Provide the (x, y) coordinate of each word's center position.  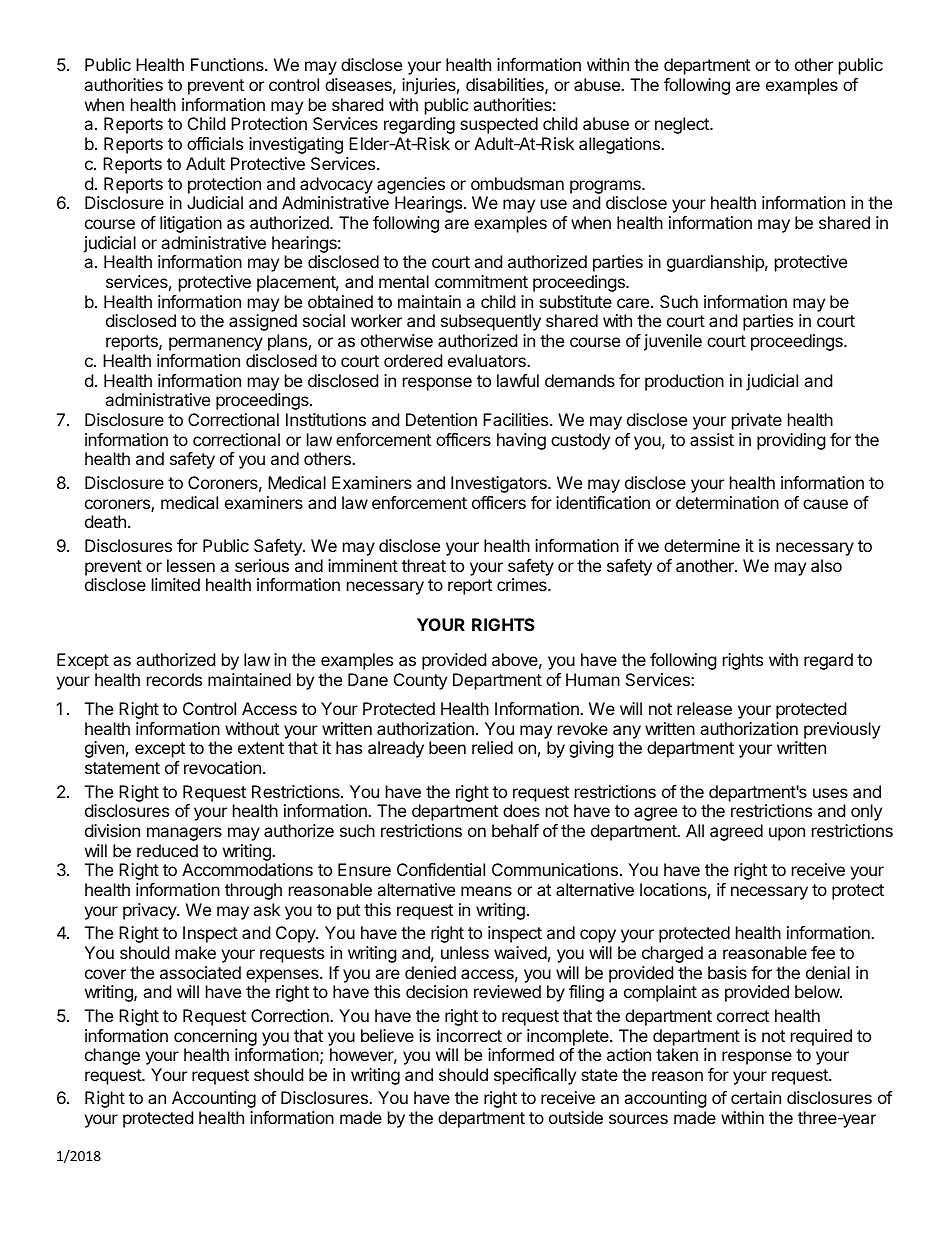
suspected (499, 125)
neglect (683, 125)
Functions (228, 64)
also (826, 565)
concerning (215, 1037)
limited (176, 584)
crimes (523, 584)
